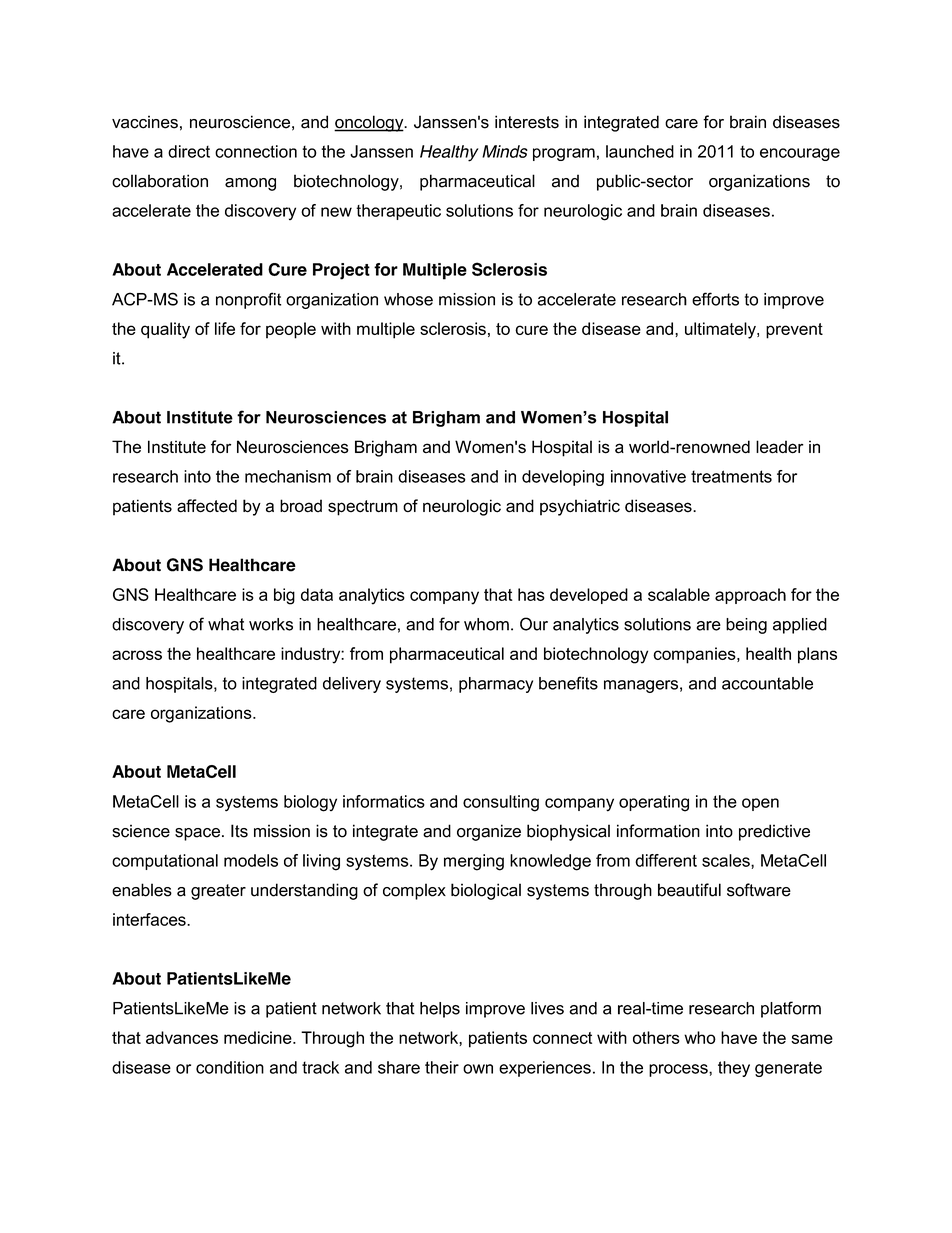 This screenshot has height=1233, width=952. I want to click on open, so click(760, 804).
